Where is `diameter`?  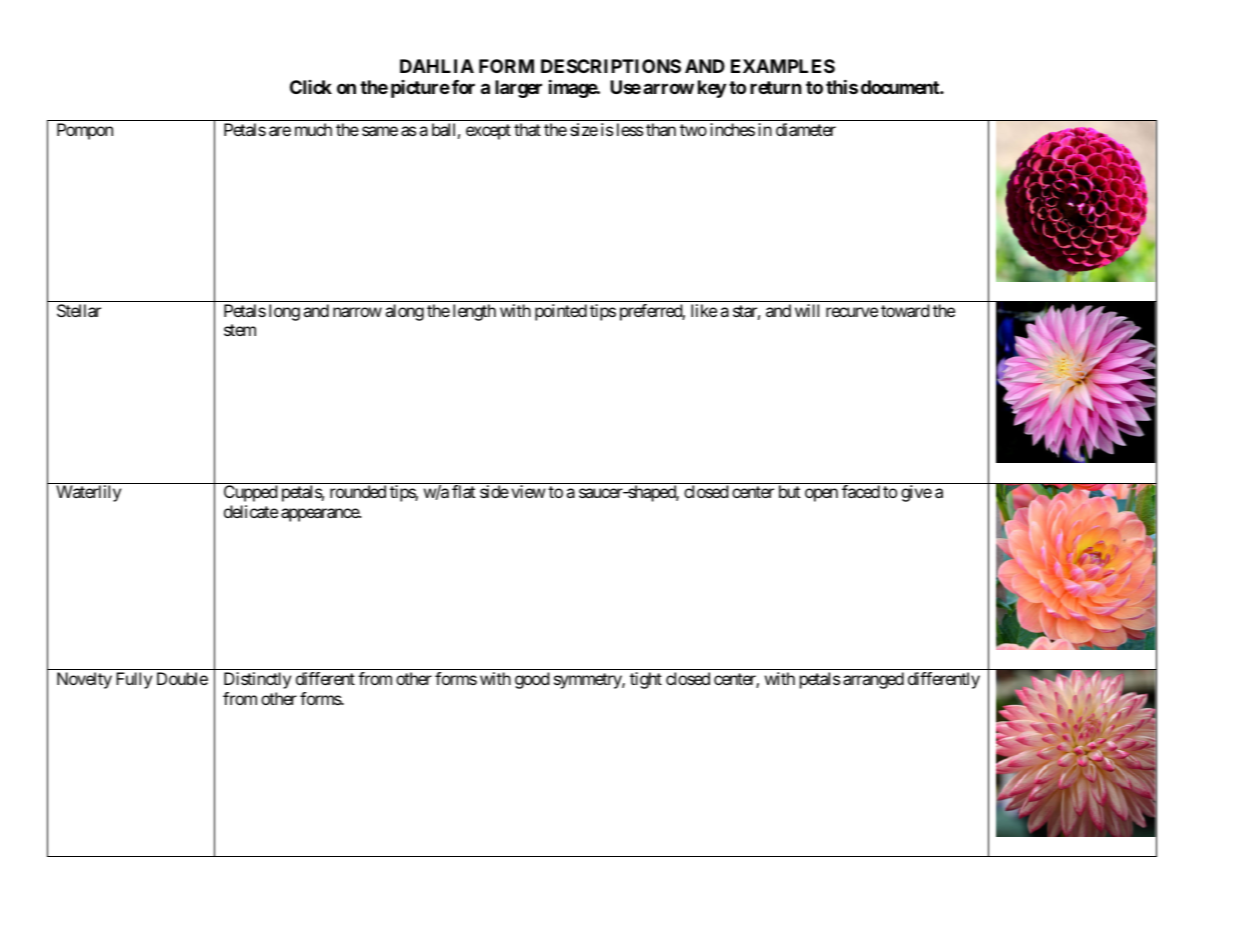 diameter is located at coordinates (806, 129).
